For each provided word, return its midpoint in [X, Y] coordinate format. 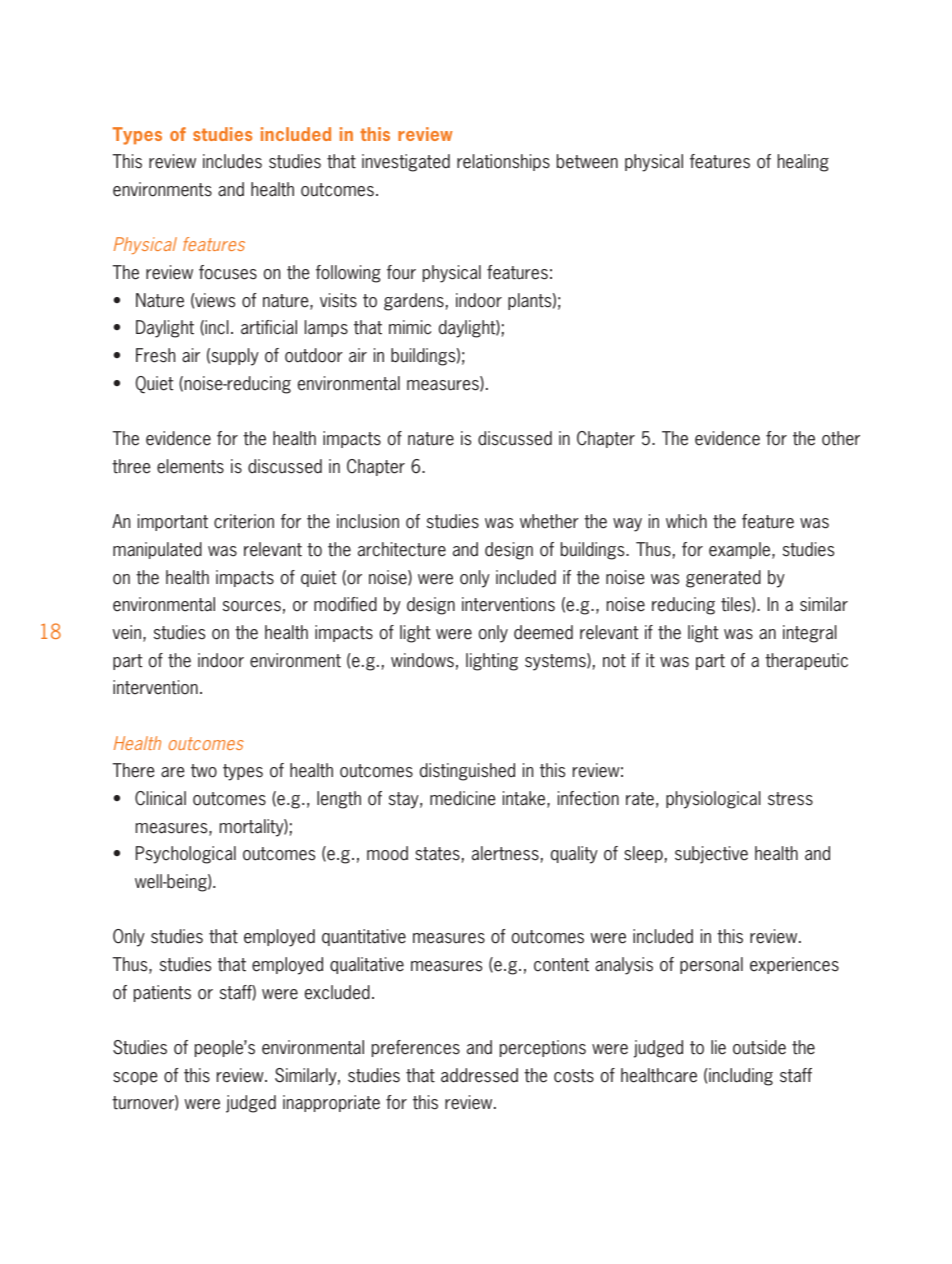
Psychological [186, 855]
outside [759, 1047]
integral [810, 634]
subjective [711, 855]
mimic [410, 327]
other [841, 438]
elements [190, 466]
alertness [505, 853]
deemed [543, 632]
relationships [503, 162]
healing [803, 163]
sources [252, 606]
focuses [228, 272]
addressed [479, 1075]
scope [135, 1078]
